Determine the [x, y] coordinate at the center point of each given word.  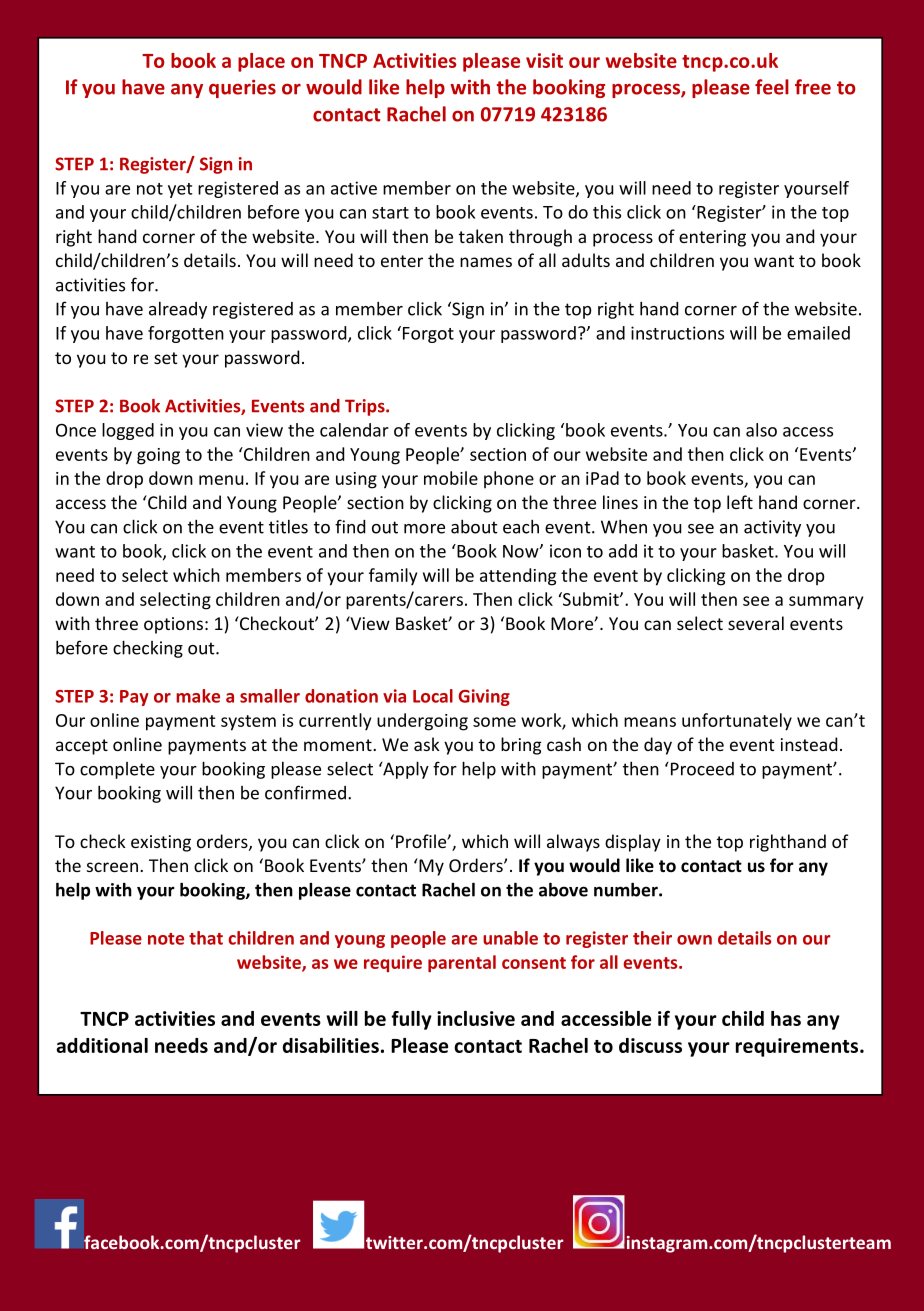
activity [772, 528]
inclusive [476, 1018]
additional [102, 1045]
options [173, 625]
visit [544, 60]
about [474, 526]
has [786, 1018]
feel [772, 87]
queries [242, 88]
